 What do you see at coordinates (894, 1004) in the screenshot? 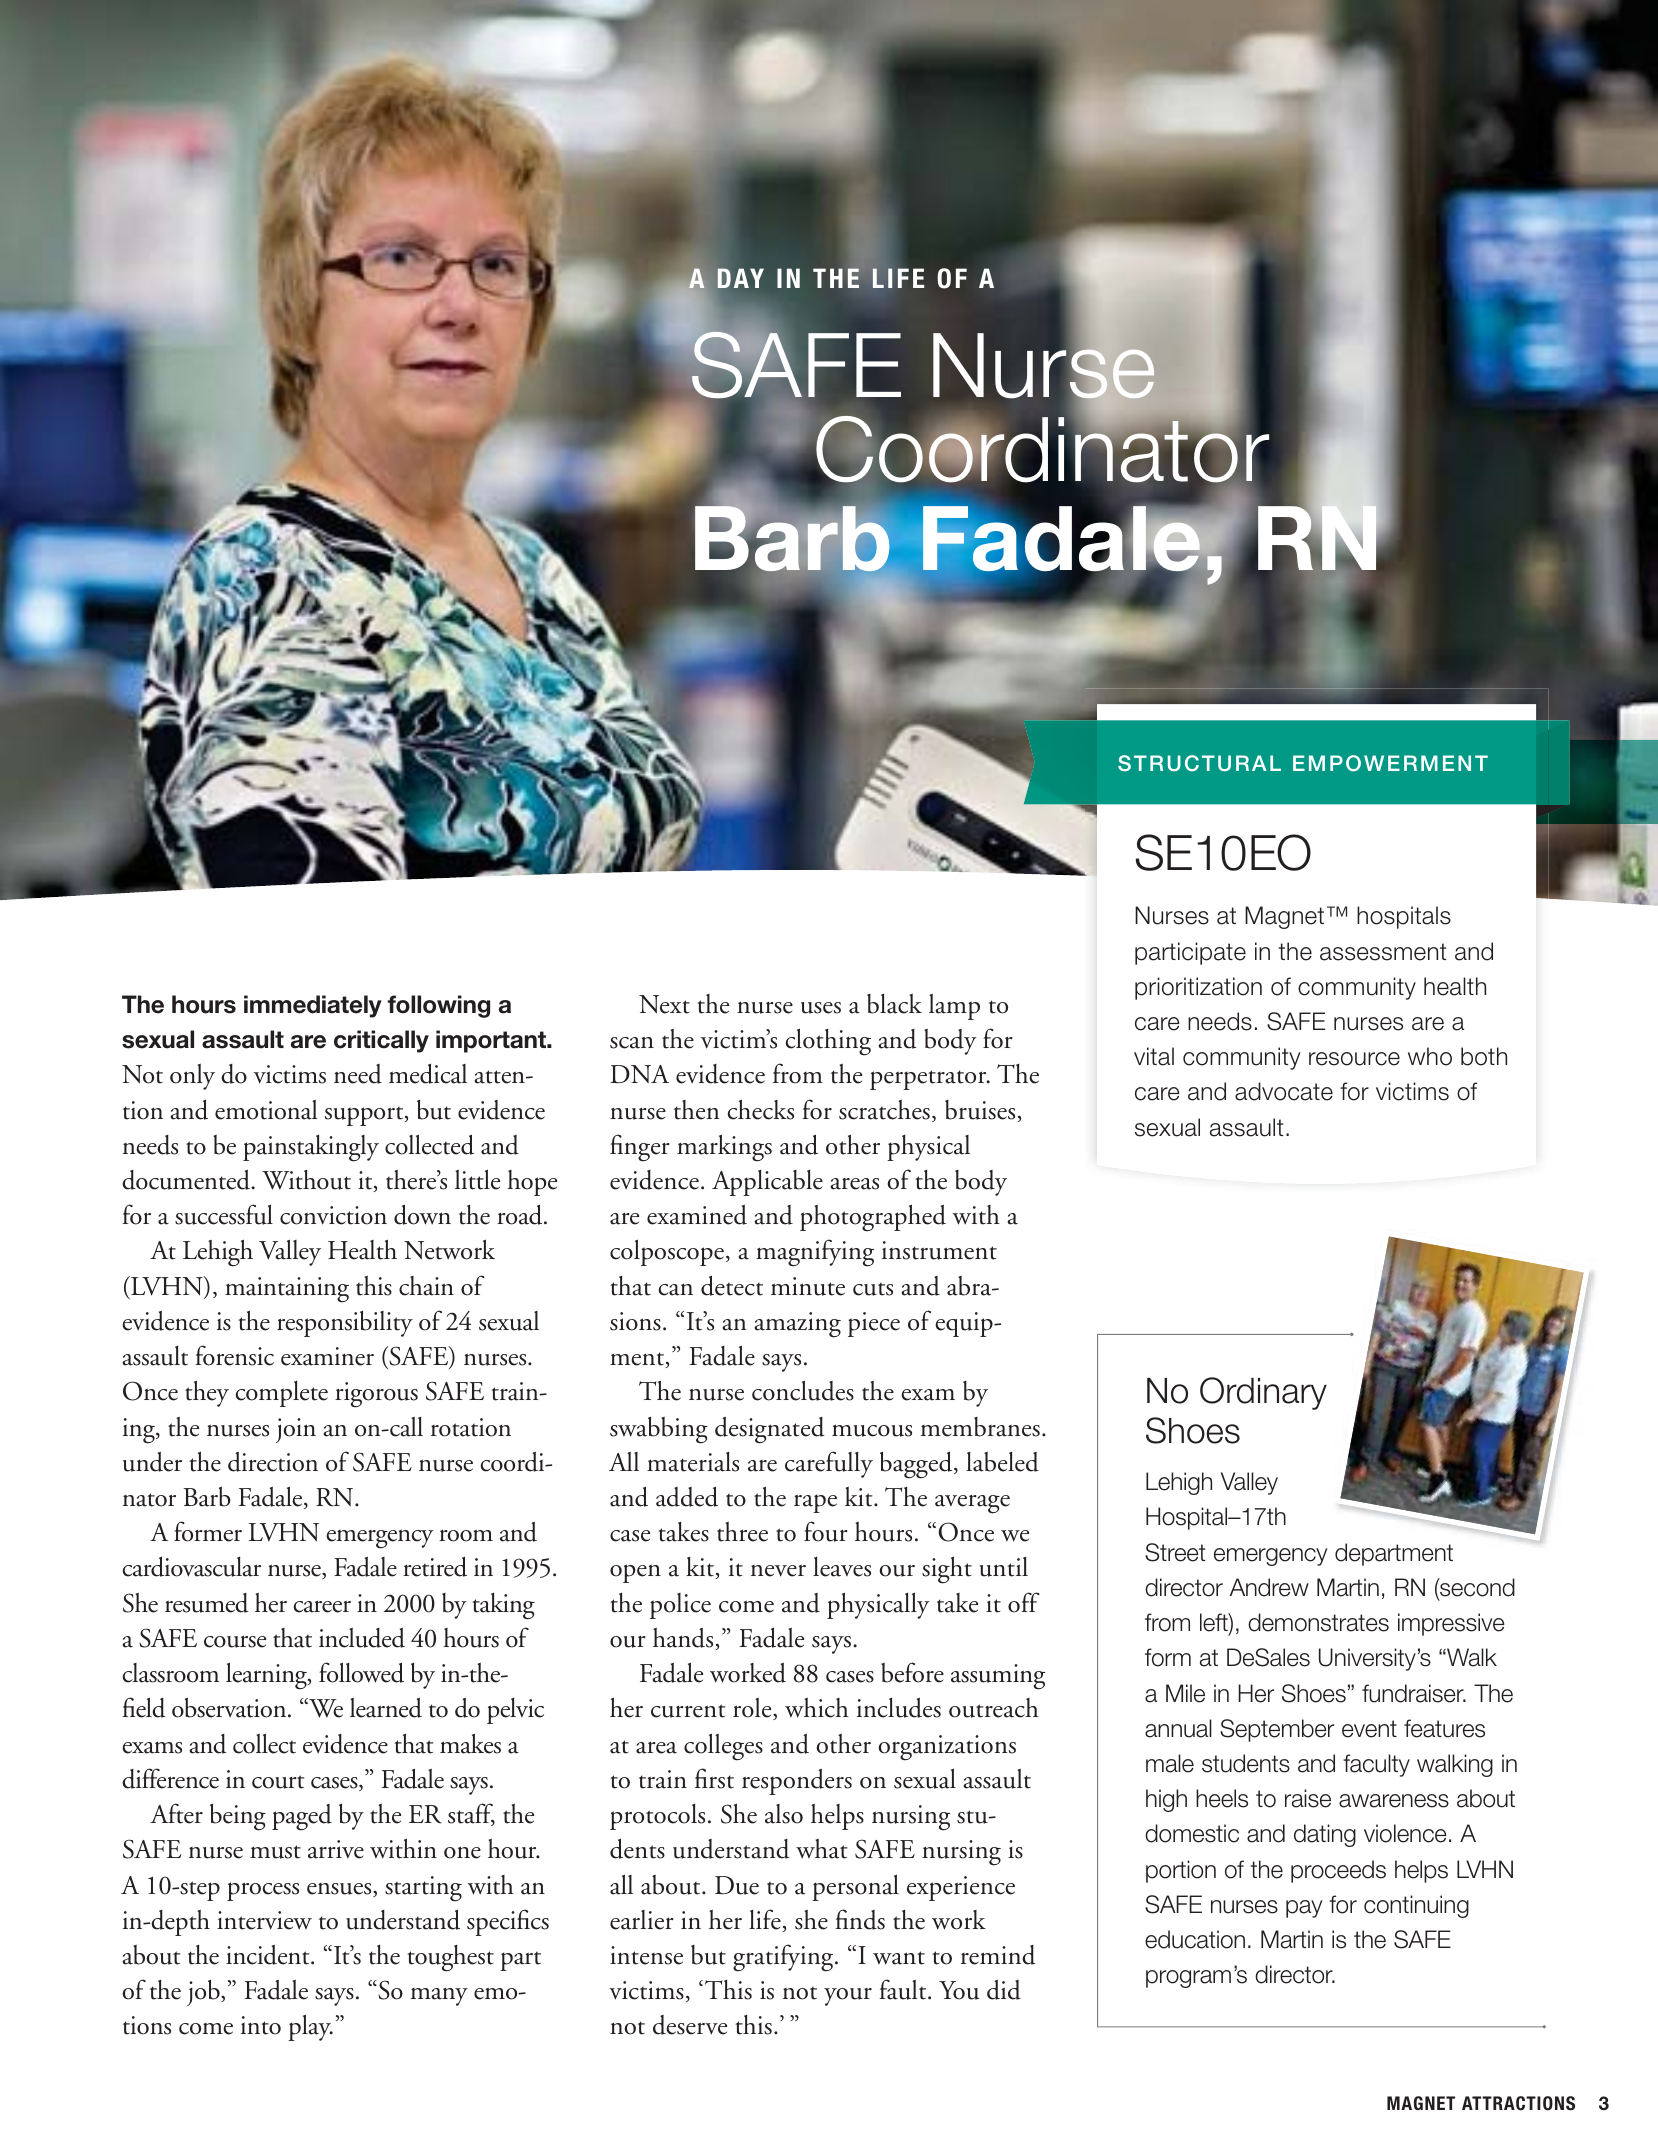
I see `black` at bounding box center [894, 1004].
